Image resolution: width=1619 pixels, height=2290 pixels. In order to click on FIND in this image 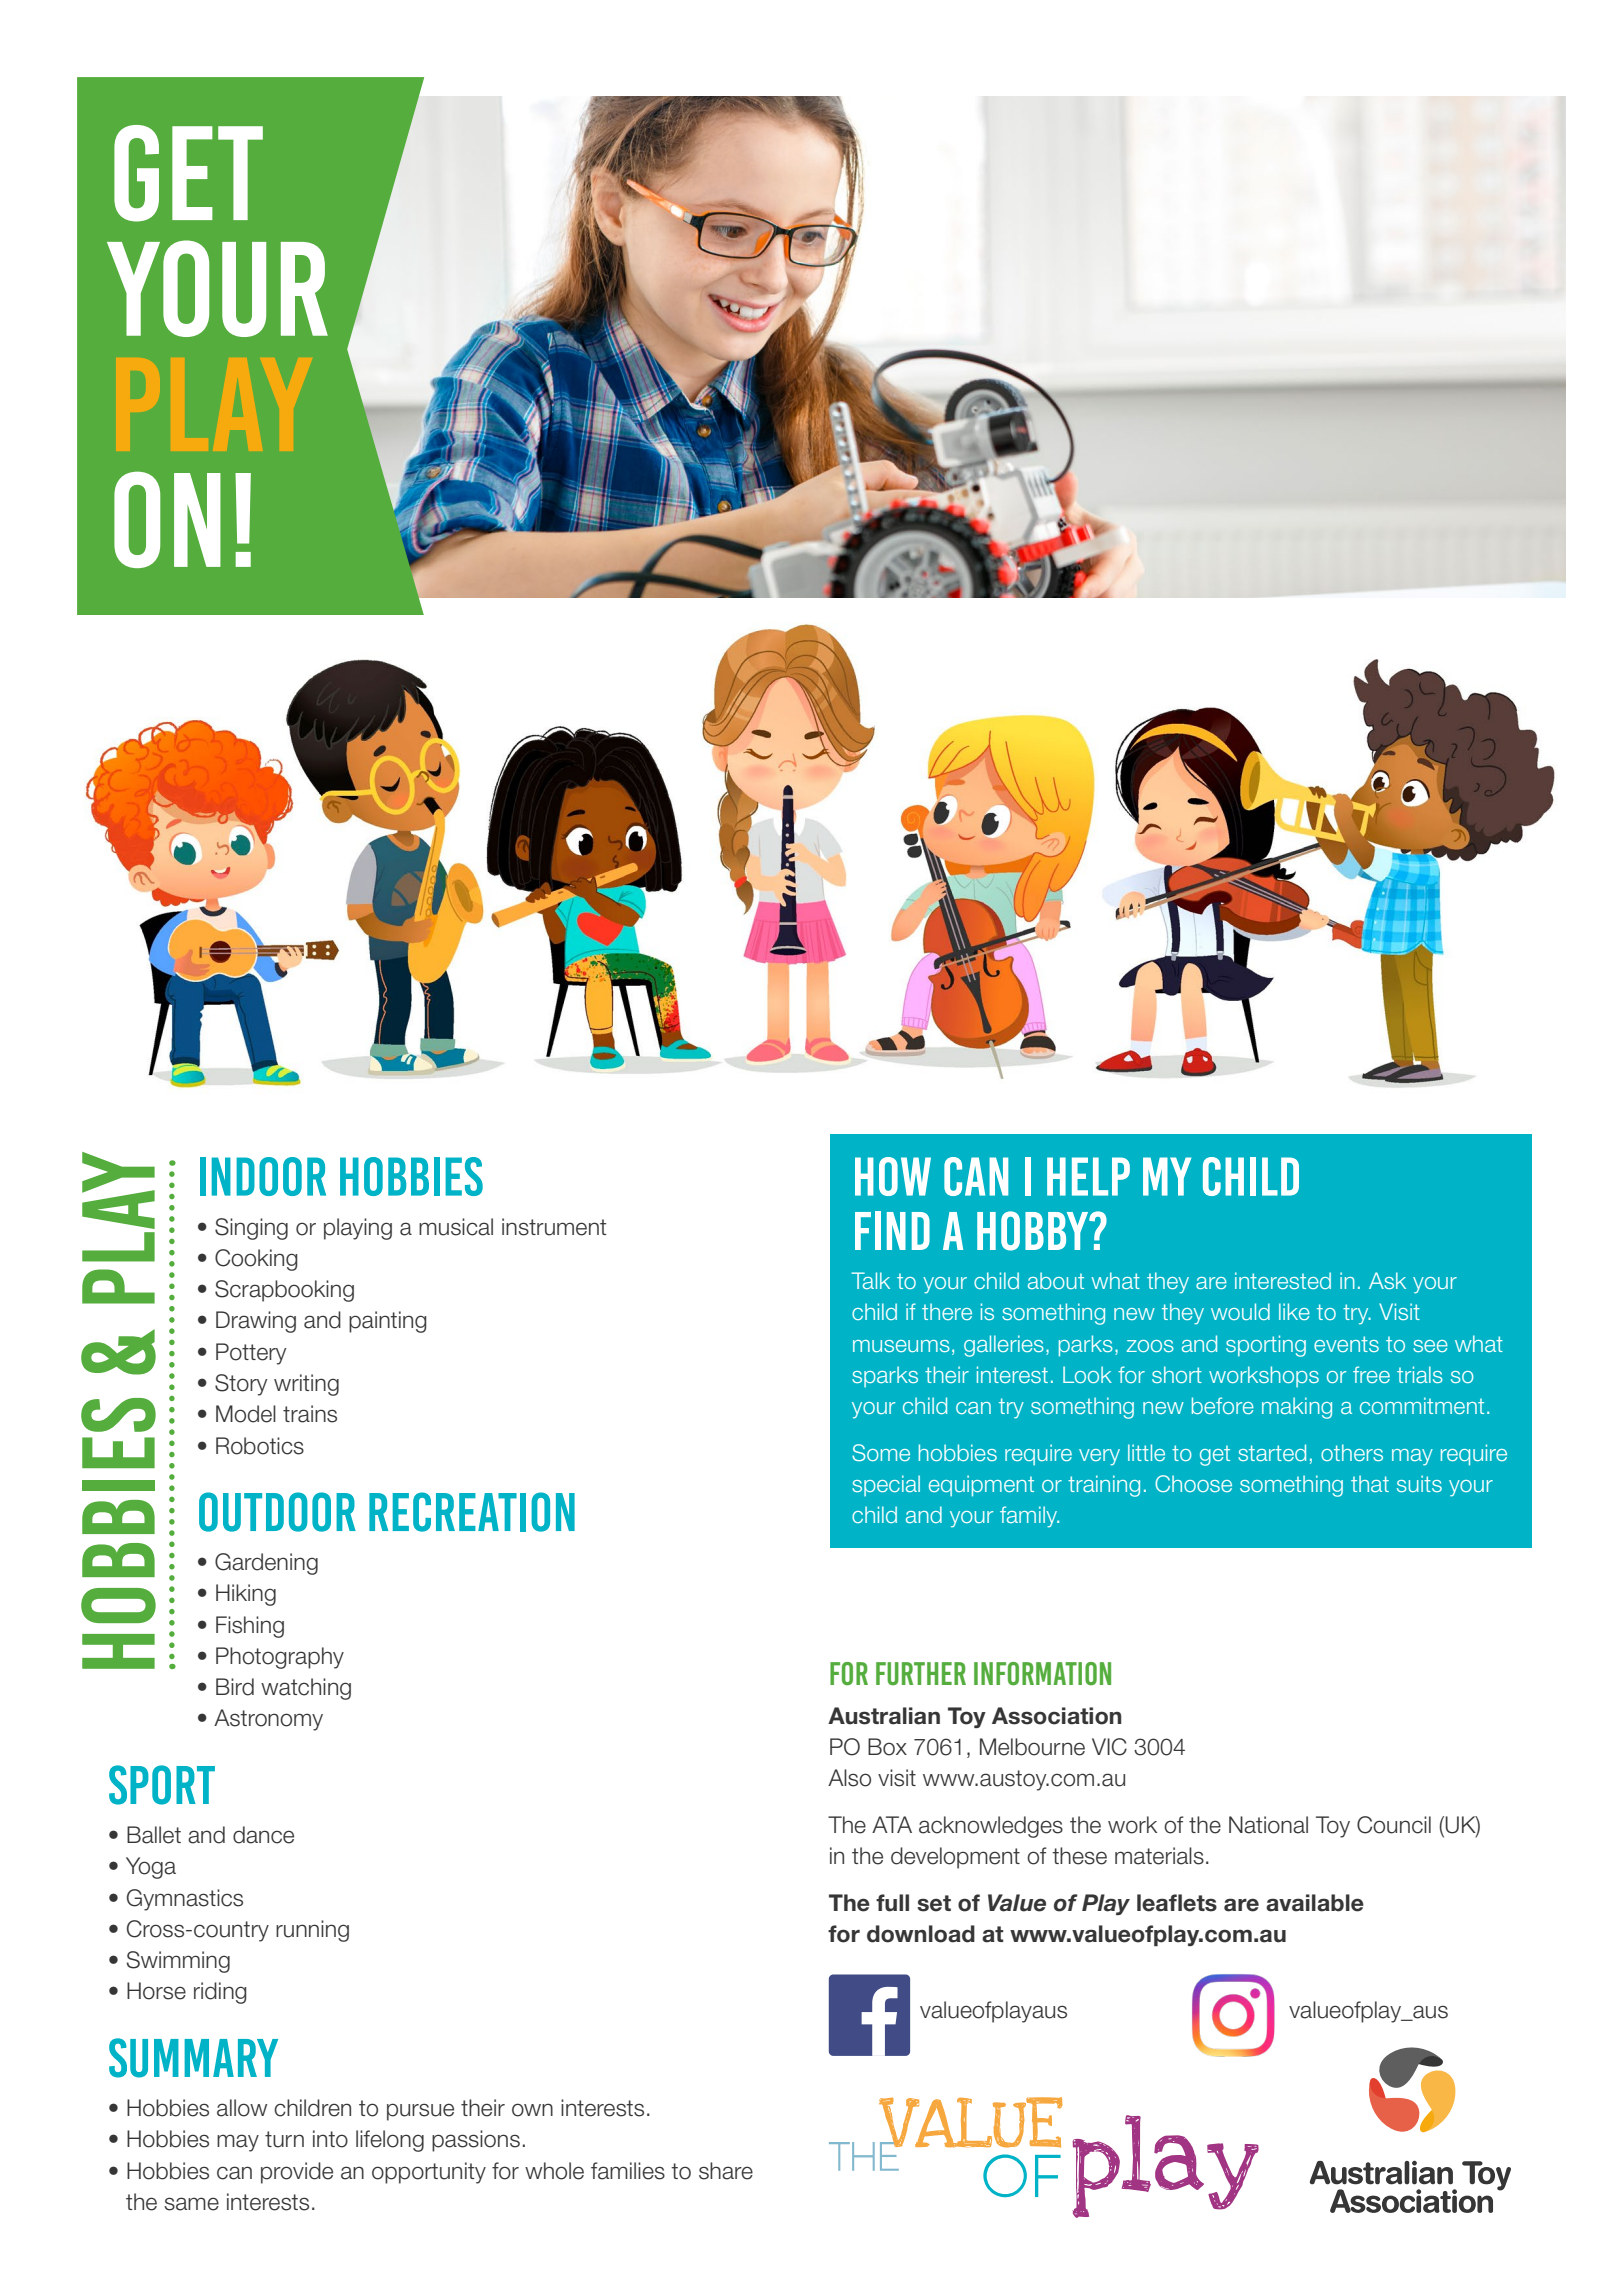, I will do `click(892, 1230)`.
